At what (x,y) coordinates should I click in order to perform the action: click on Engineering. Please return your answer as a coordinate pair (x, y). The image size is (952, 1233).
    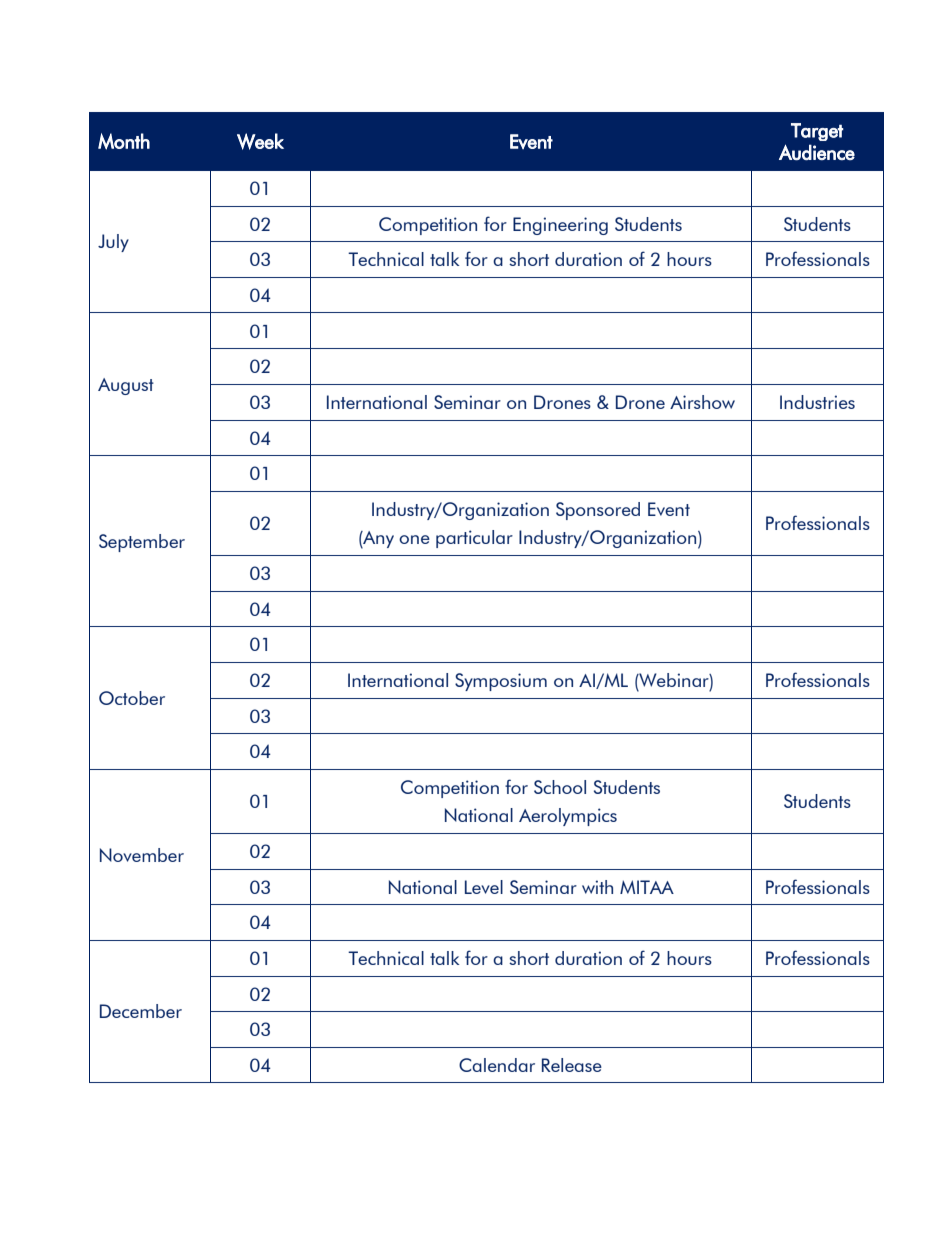
    Looking at the image, I should click on (560, 226).
